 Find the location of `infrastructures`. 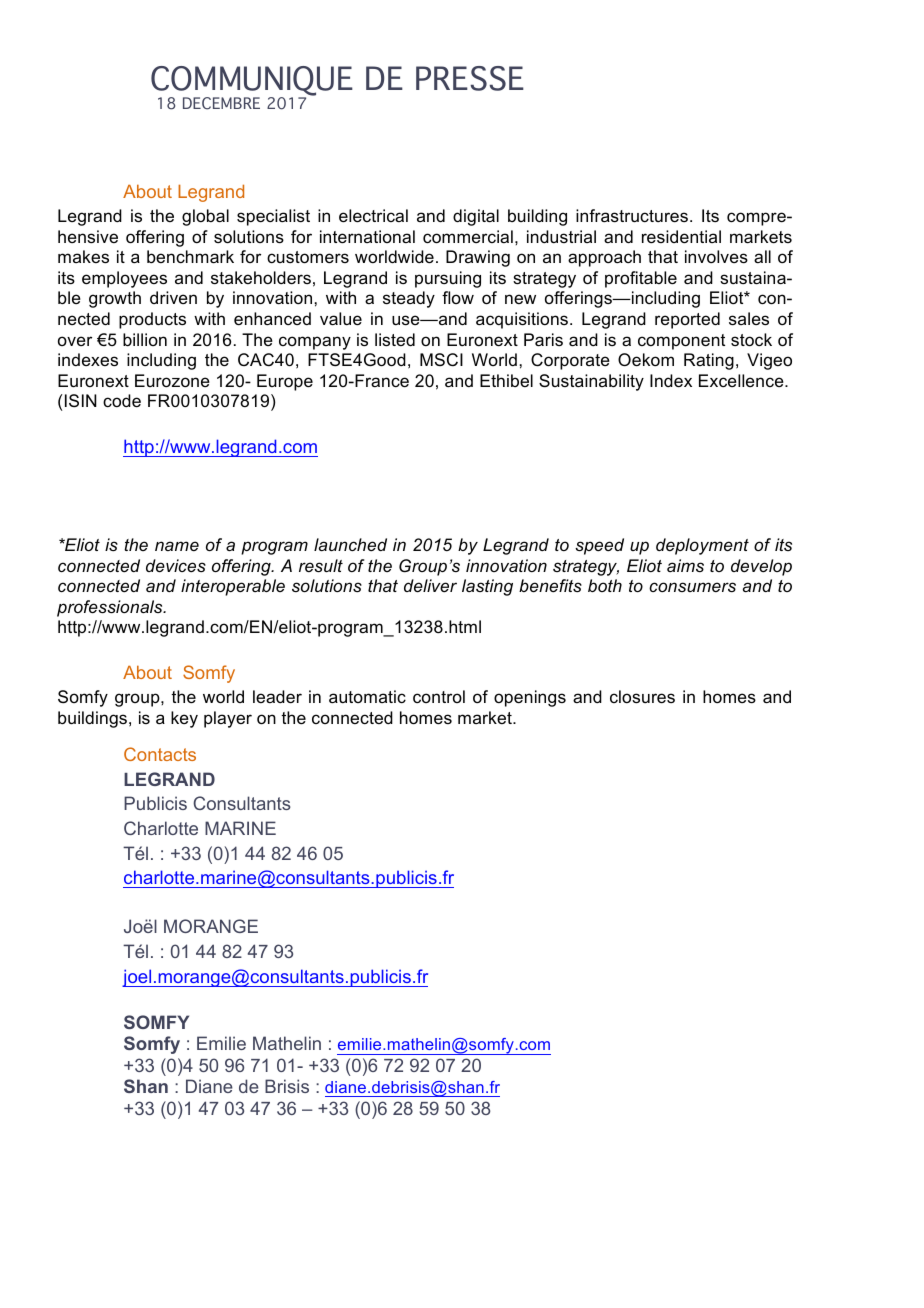

infrastructures is located at coordinates (632, 216).
